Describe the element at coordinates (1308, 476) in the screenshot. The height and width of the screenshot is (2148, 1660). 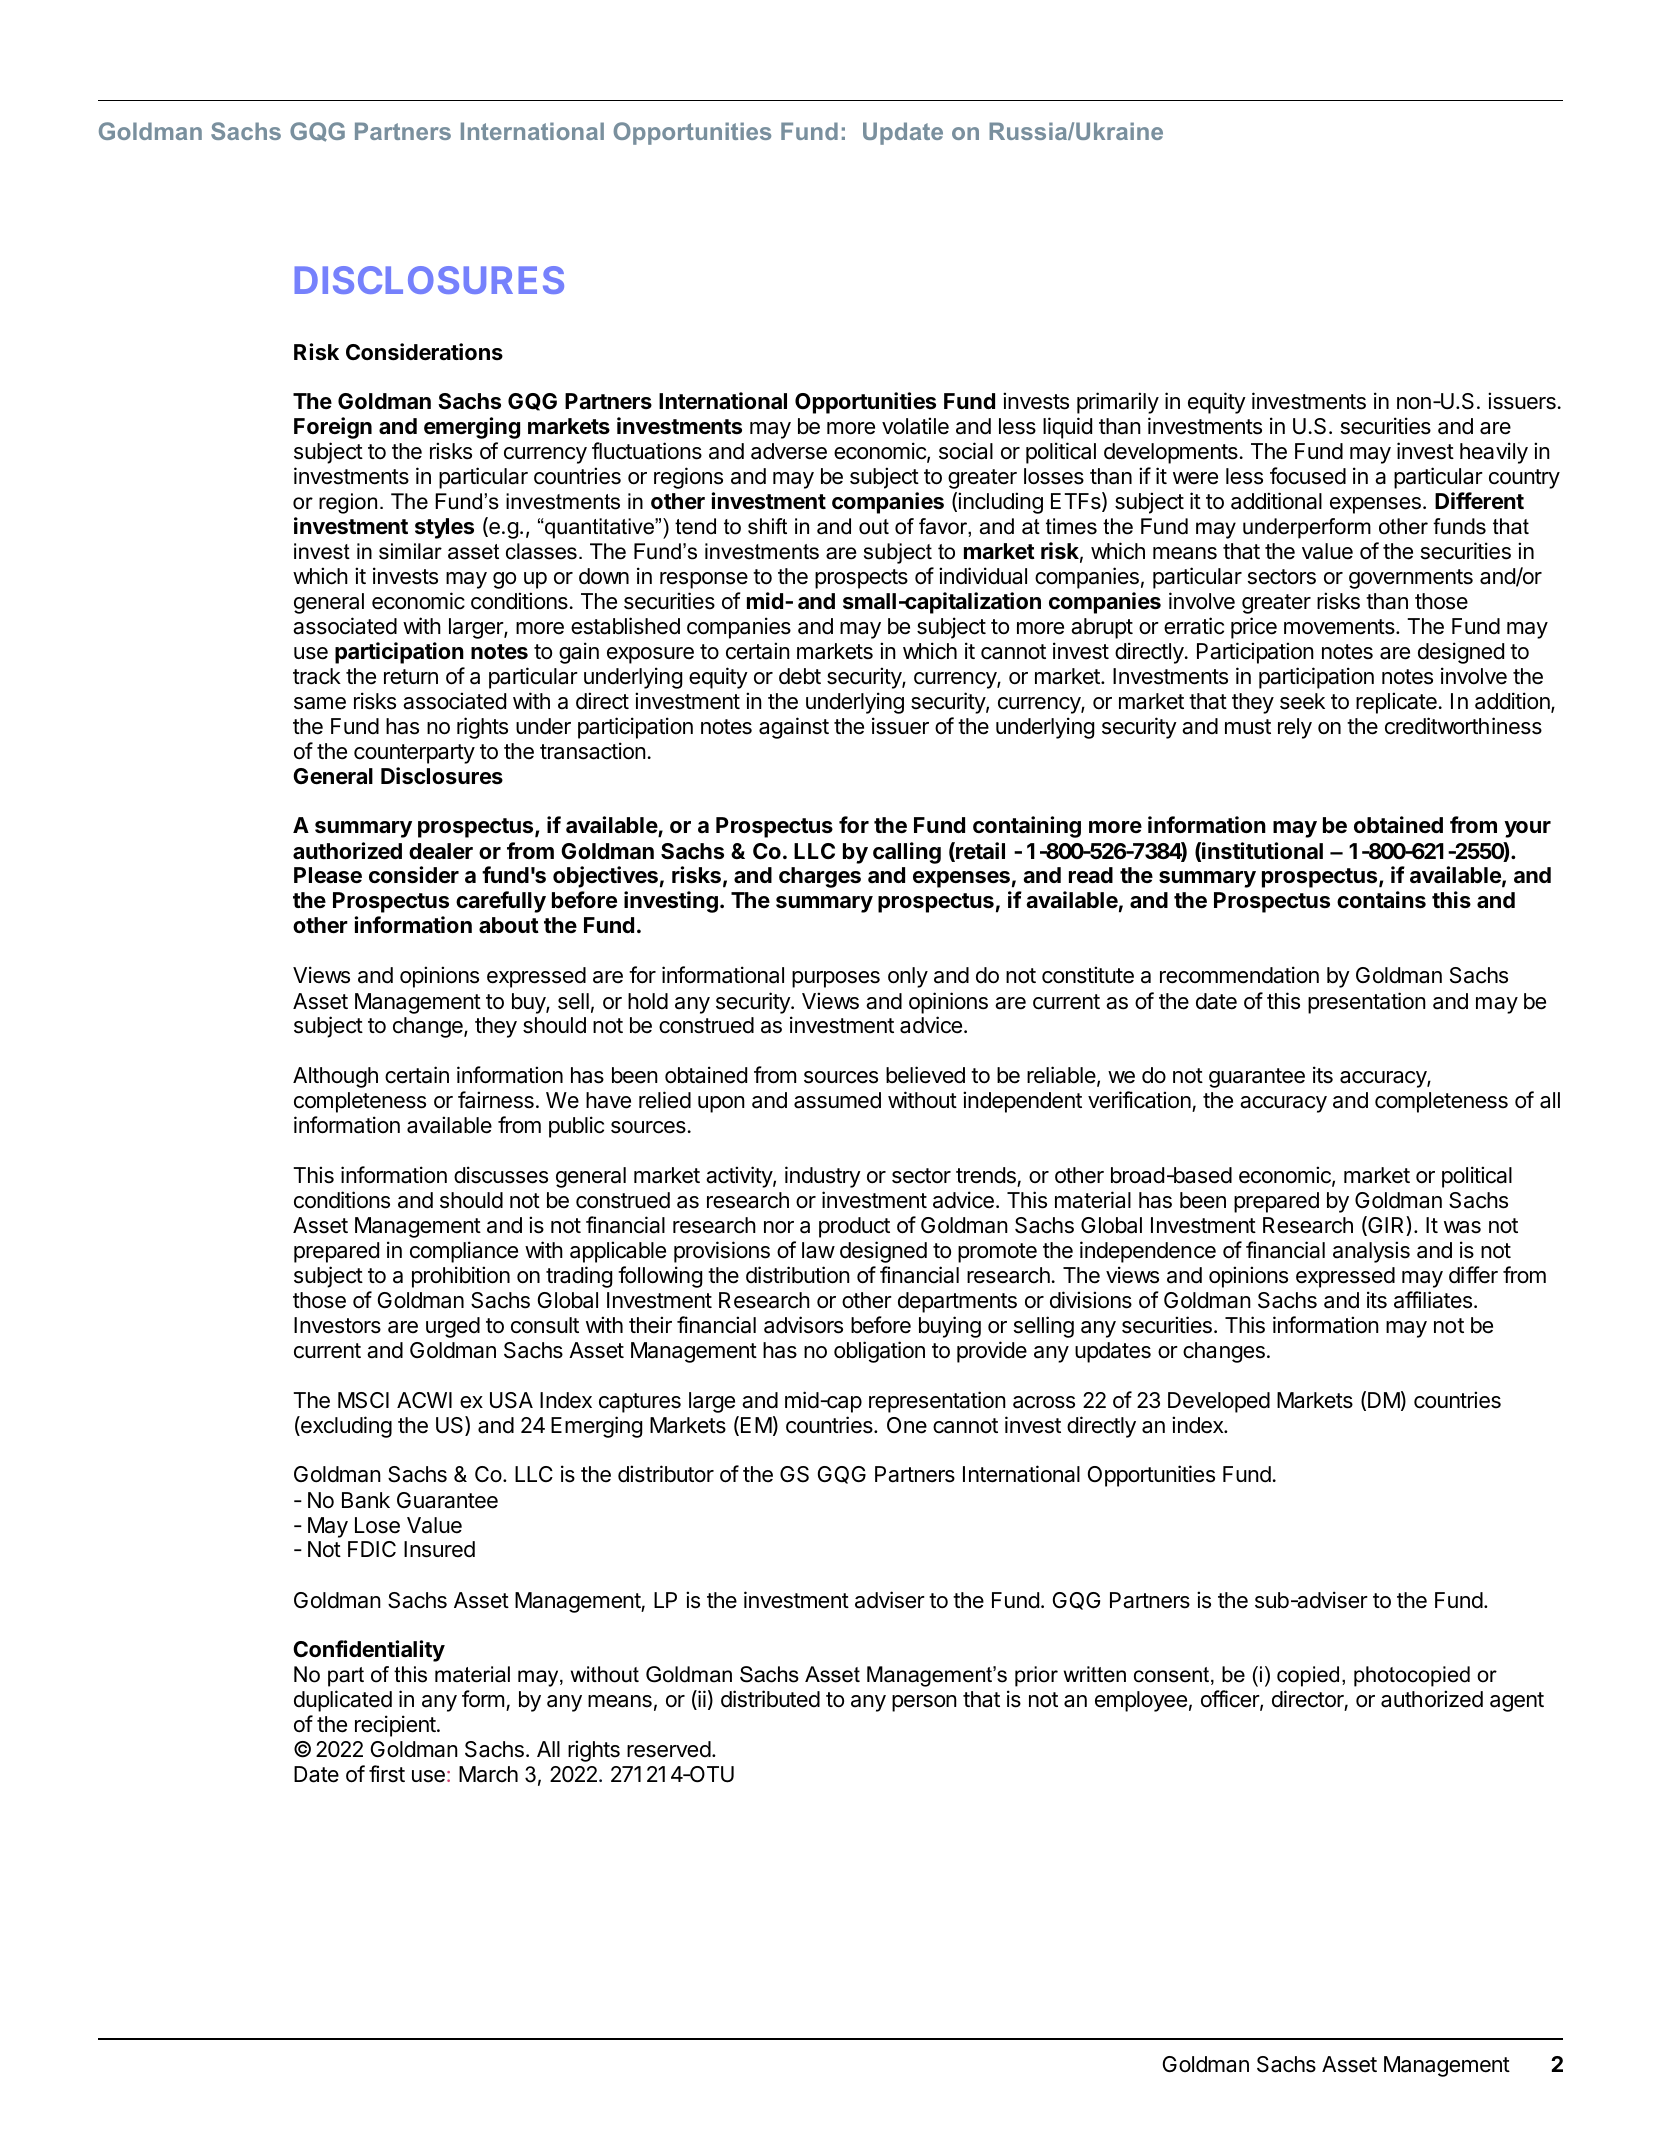
I see `focused` at that location.
